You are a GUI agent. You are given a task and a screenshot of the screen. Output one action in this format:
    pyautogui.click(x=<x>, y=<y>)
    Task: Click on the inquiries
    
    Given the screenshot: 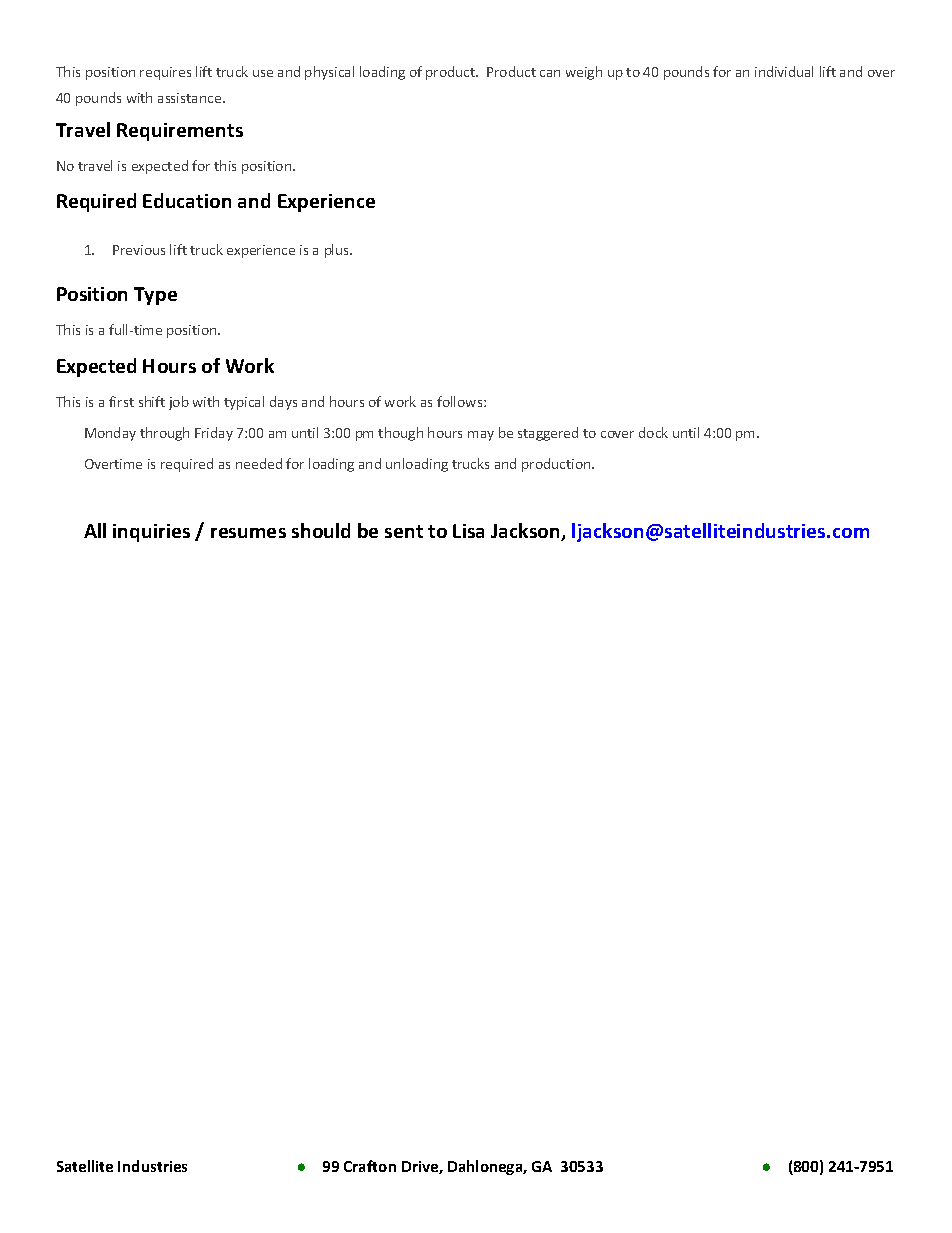 What is the action you would take?
    pyautogui.click(x=151, y=533)
